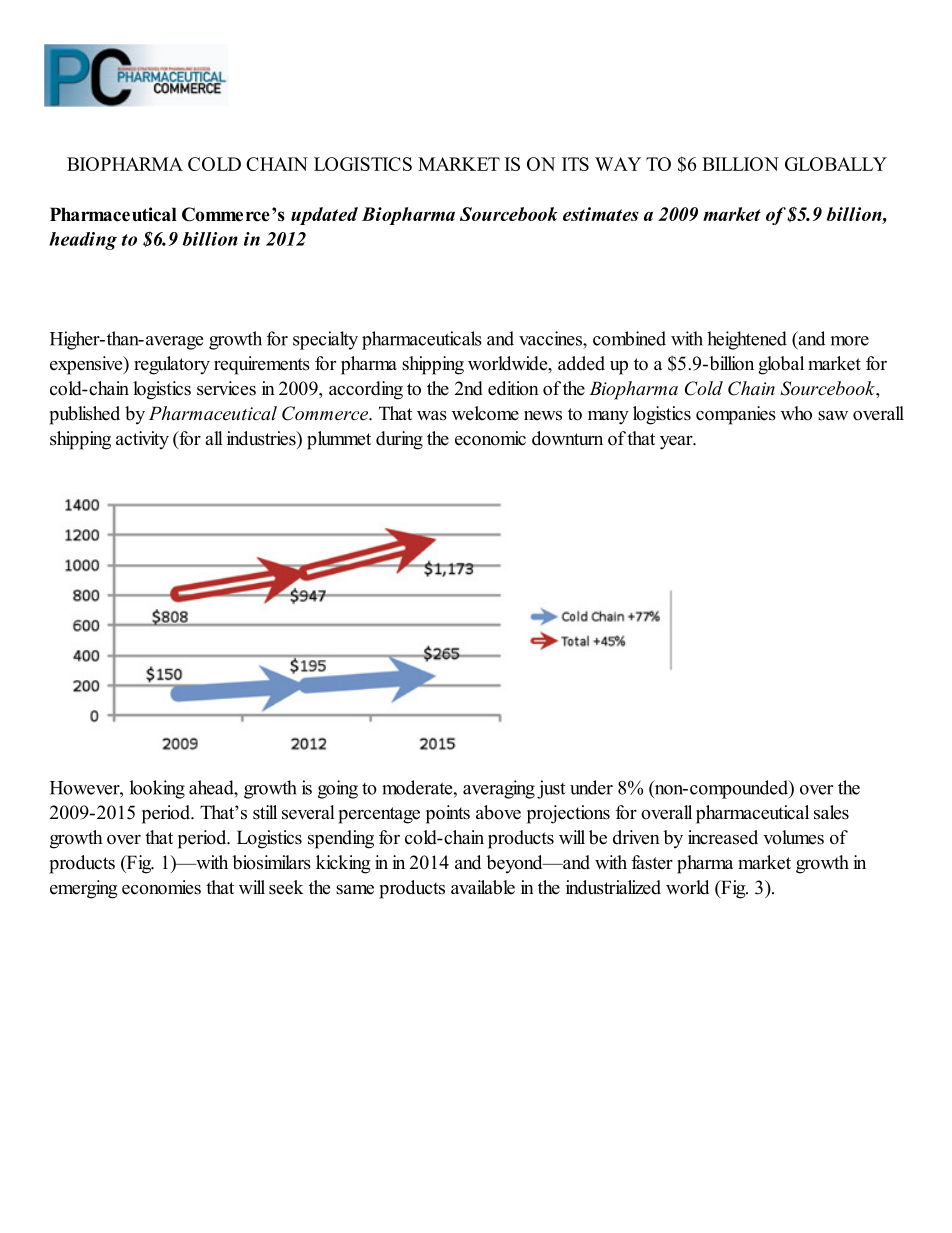 The image size is (952, 1233). Describe the element at coordinates (575, 164) in the screenshot. I see `ITS` at that location.
